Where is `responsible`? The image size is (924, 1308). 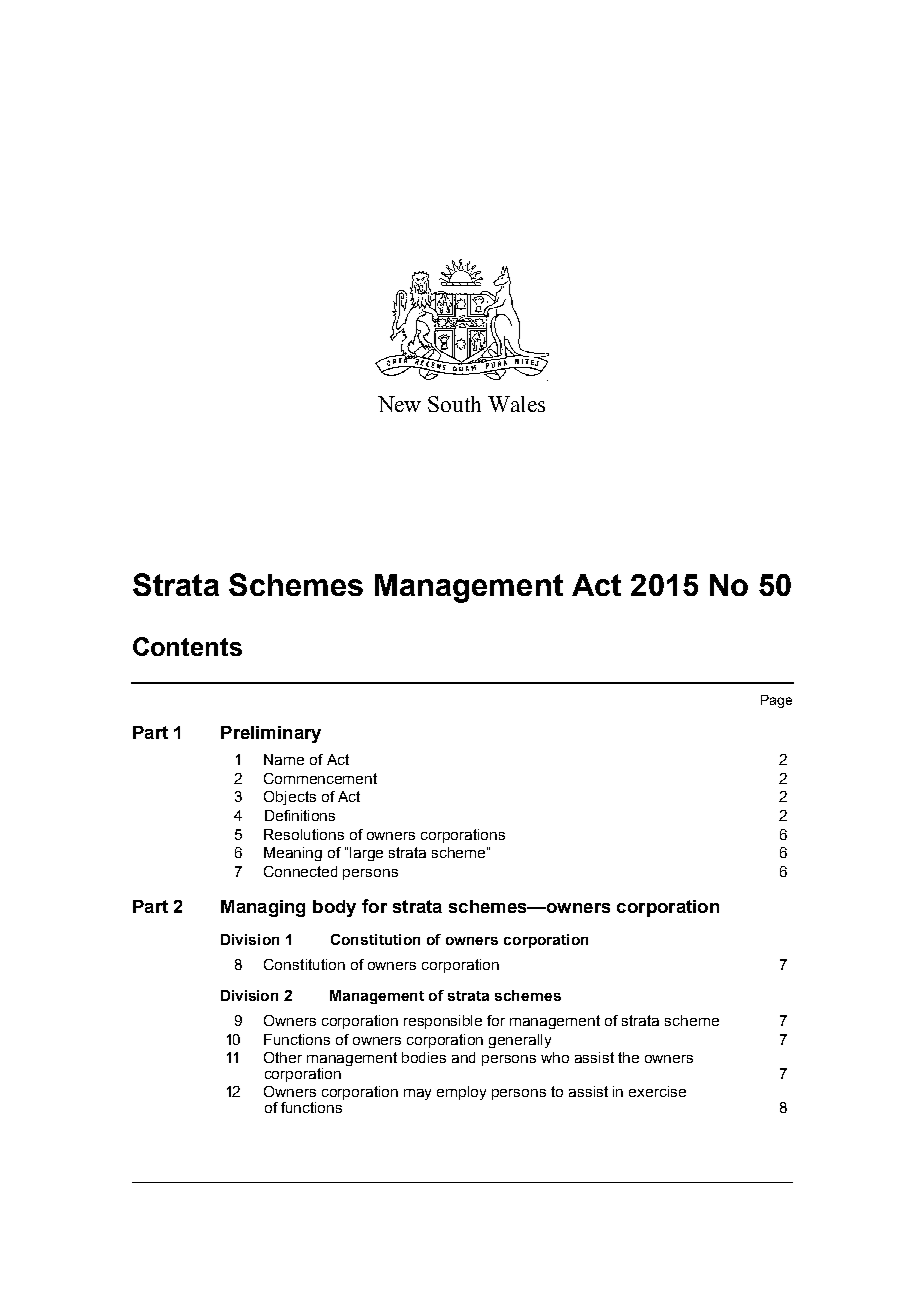 responsible is located at coordinates (443, 1022).
